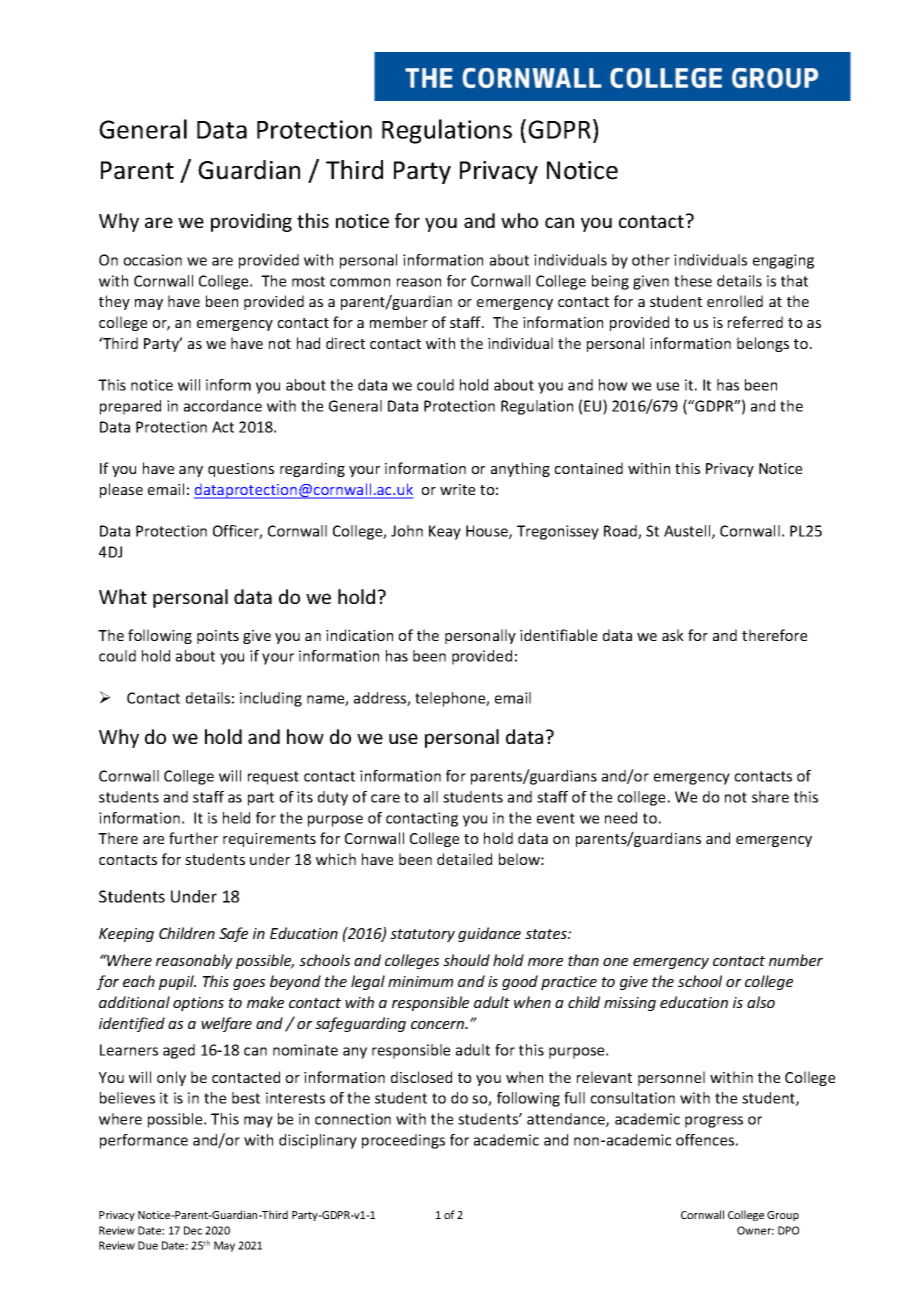 Image resolution: width=924 pixels, height=1308 pixels. I want to click on these, so click(693, 281).
